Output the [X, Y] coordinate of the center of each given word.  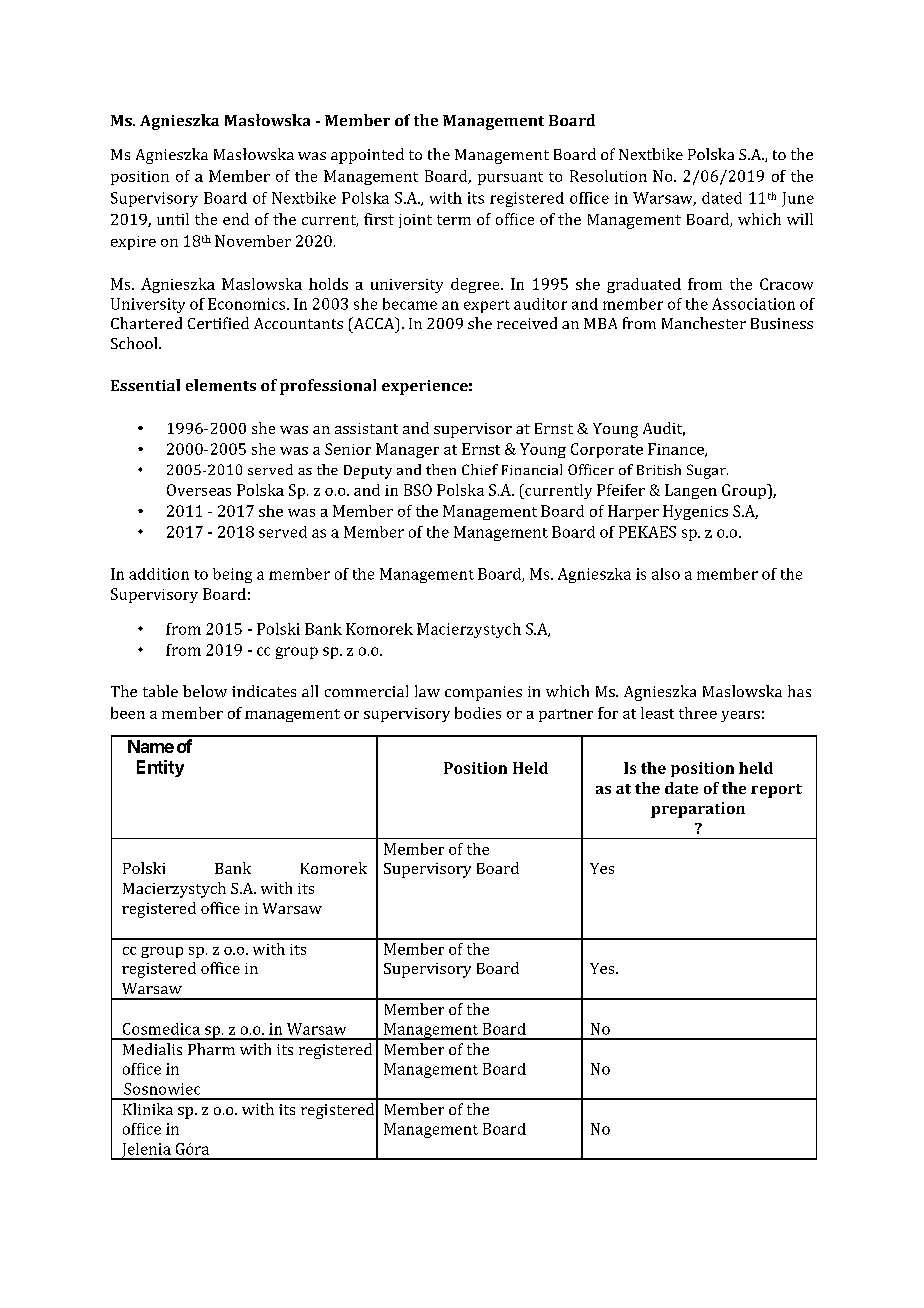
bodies [478, 713]
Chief [480, 469]
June [798, 199]
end [236, 219]
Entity [160, 768]
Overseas [199, 490]
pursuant [510, 178]
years [740, 716]
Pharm [211, 1049]
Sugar [707, 471]
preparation [698, 810]
